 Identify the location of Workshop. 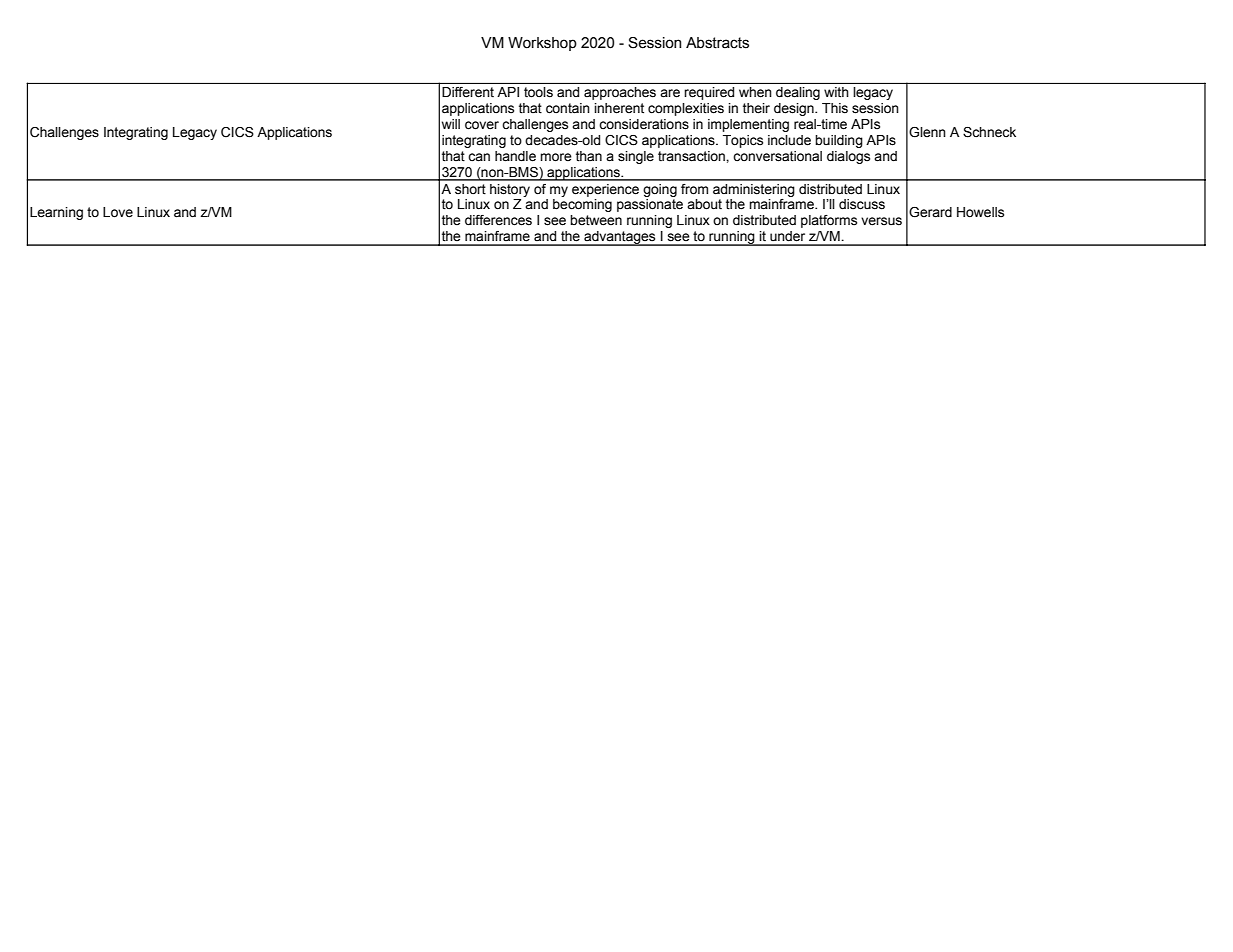
(542, 44).
